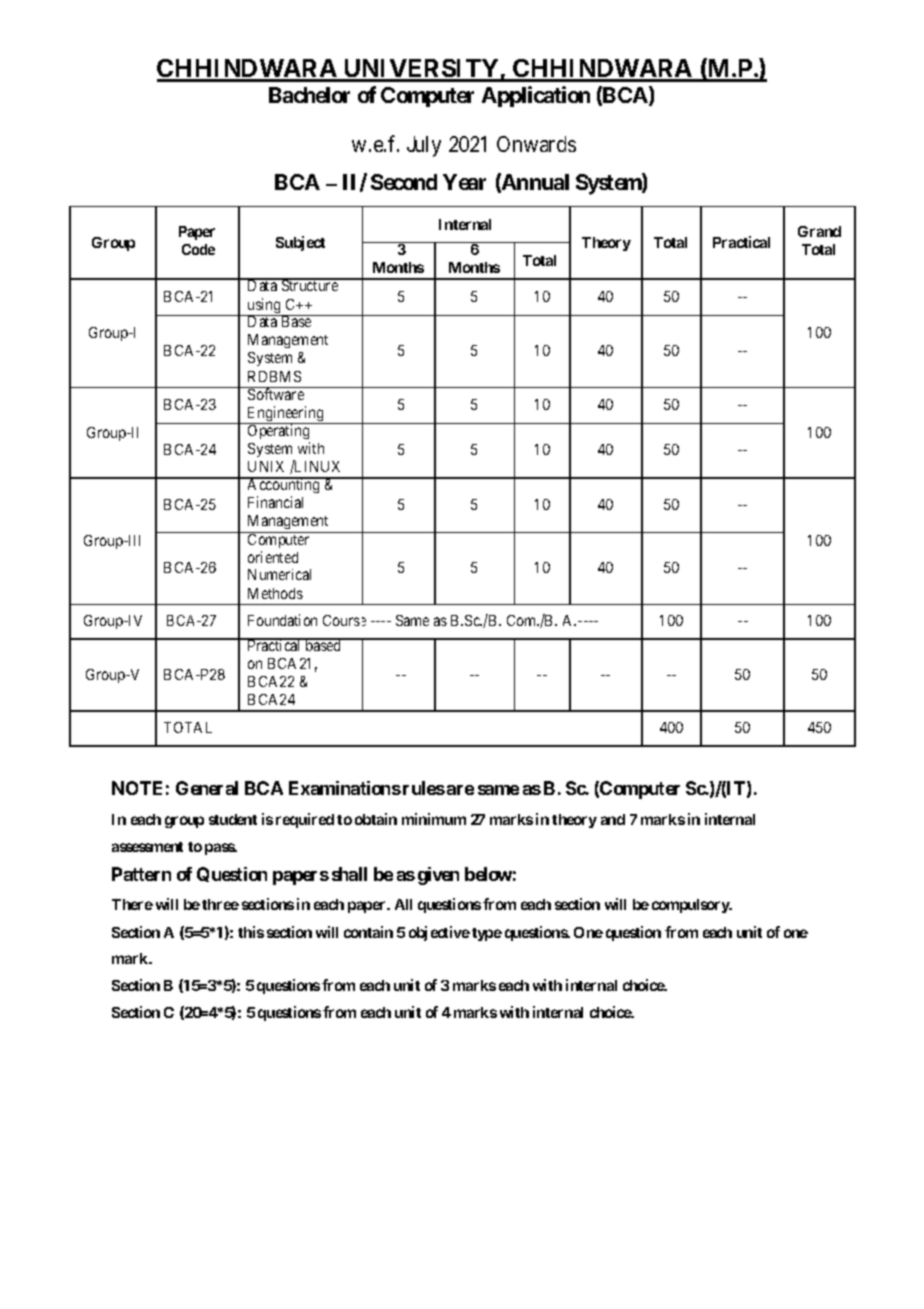  What do you see at coordinates (309, 95) in the image?
I see `Bachelor` at bounding box center [309, 95].
